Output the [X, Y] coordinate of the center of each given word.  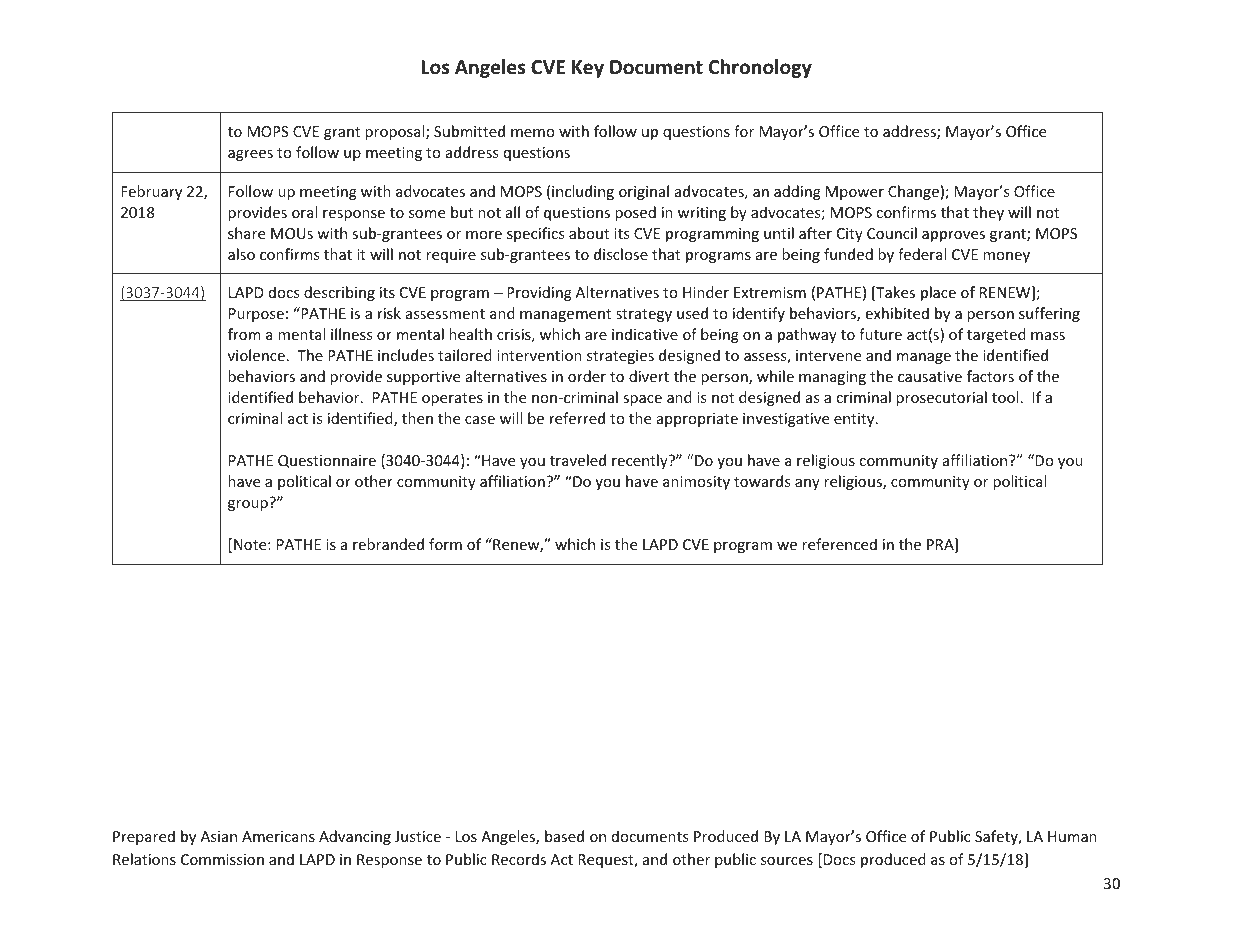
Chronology [760, 68]
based [564, 836]
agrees [250, 155]
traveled [578, 460]
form [445, 544]
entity [855, 420]
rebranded [388, 544]
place [938, 293]
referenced [839, 544]
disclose [621, 254]
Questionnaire [327, 461]
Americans [278, 836]
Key [588, 69]
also [241, 254]
